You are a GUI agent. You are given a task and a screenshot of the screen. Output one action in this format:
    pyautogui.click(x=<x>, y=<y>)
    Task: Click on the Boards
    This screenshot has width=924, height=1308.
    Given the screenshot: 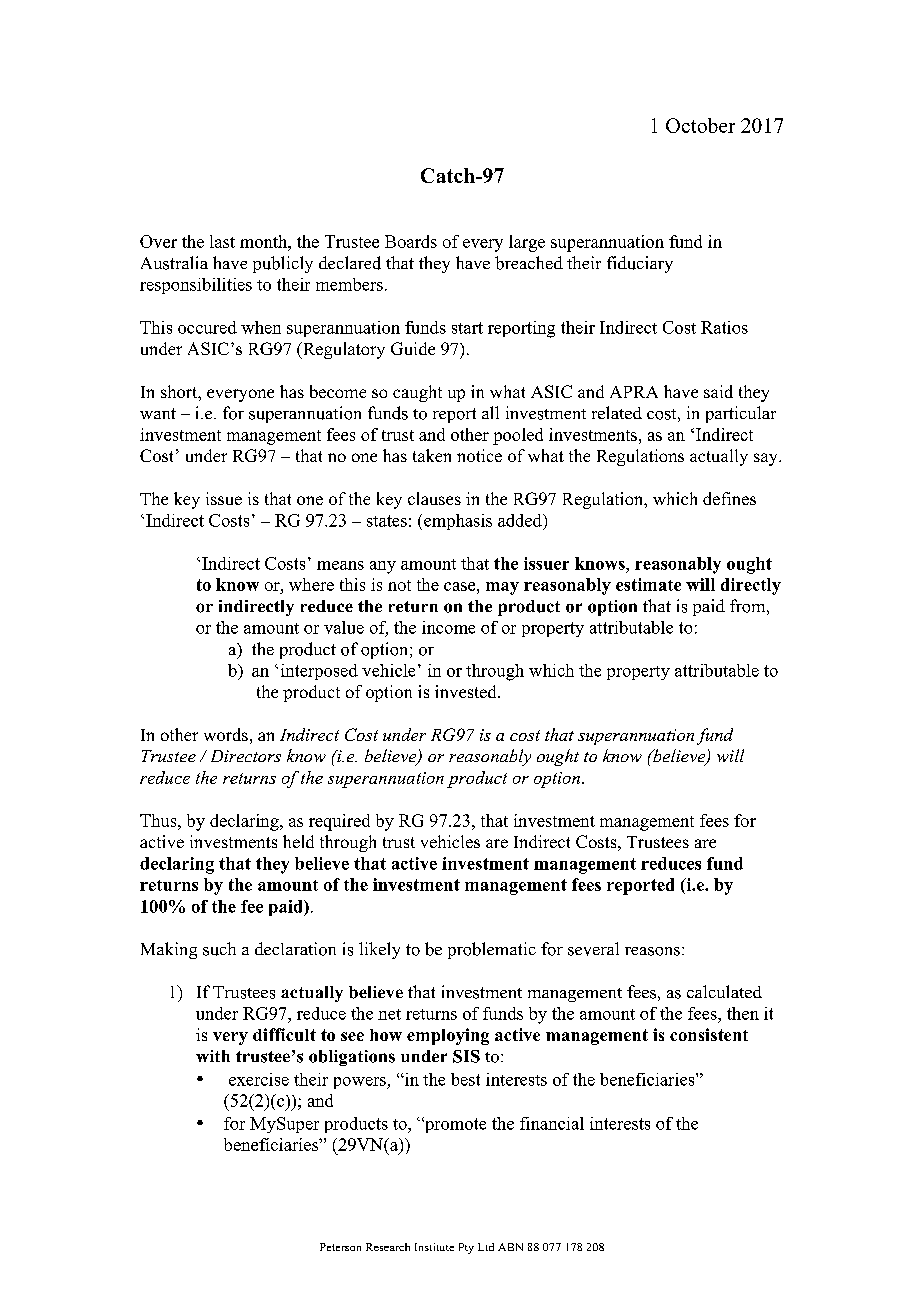 What is the action you would take?
    pyautogui.click(x=411, y=241)
